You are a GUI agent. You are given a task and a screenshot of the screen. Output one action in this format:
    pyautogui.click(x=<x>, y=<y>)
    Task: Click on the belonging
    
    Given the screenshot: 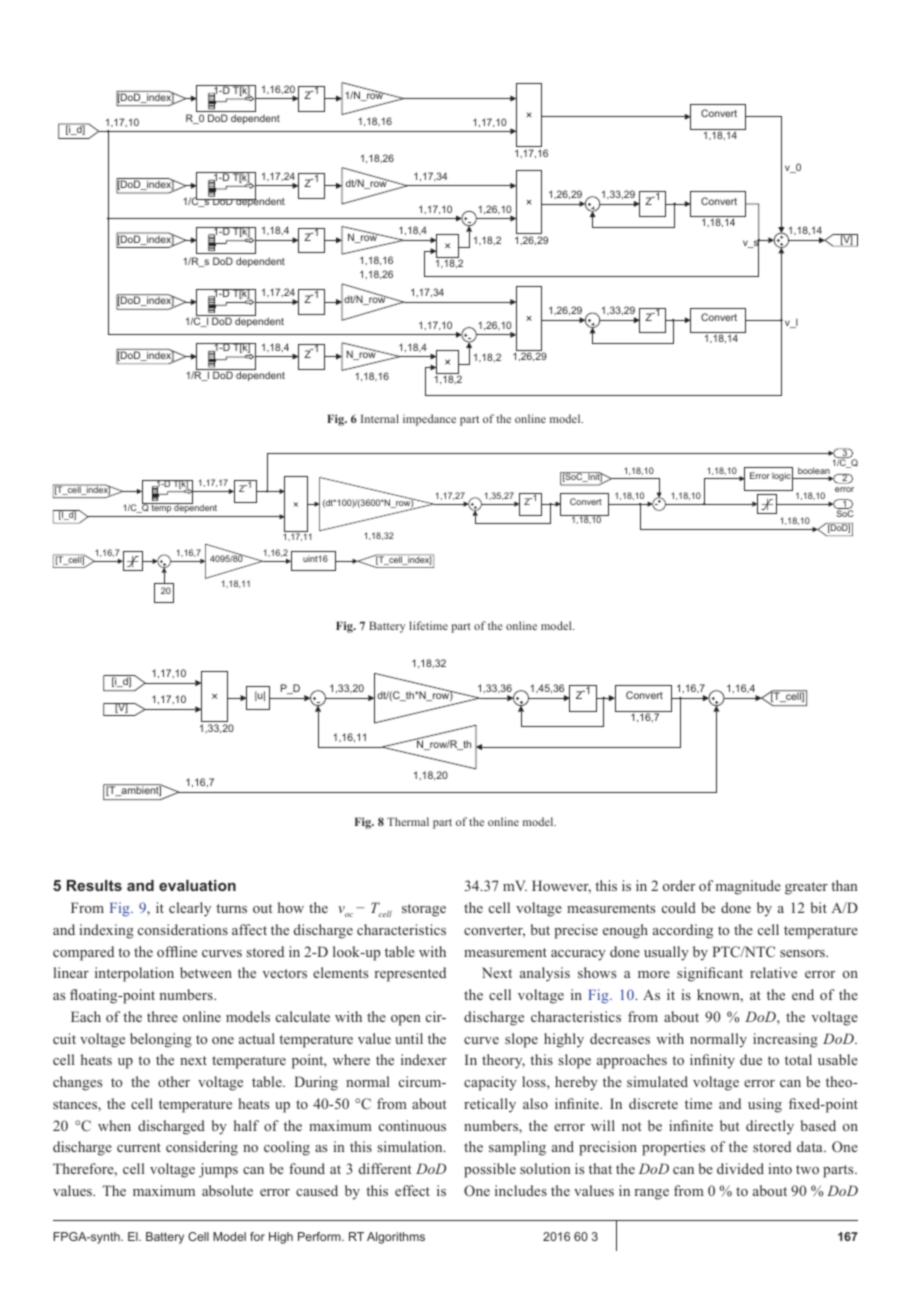 What is the action you would take?
    pyautogui.click(x=161, y=1040)
